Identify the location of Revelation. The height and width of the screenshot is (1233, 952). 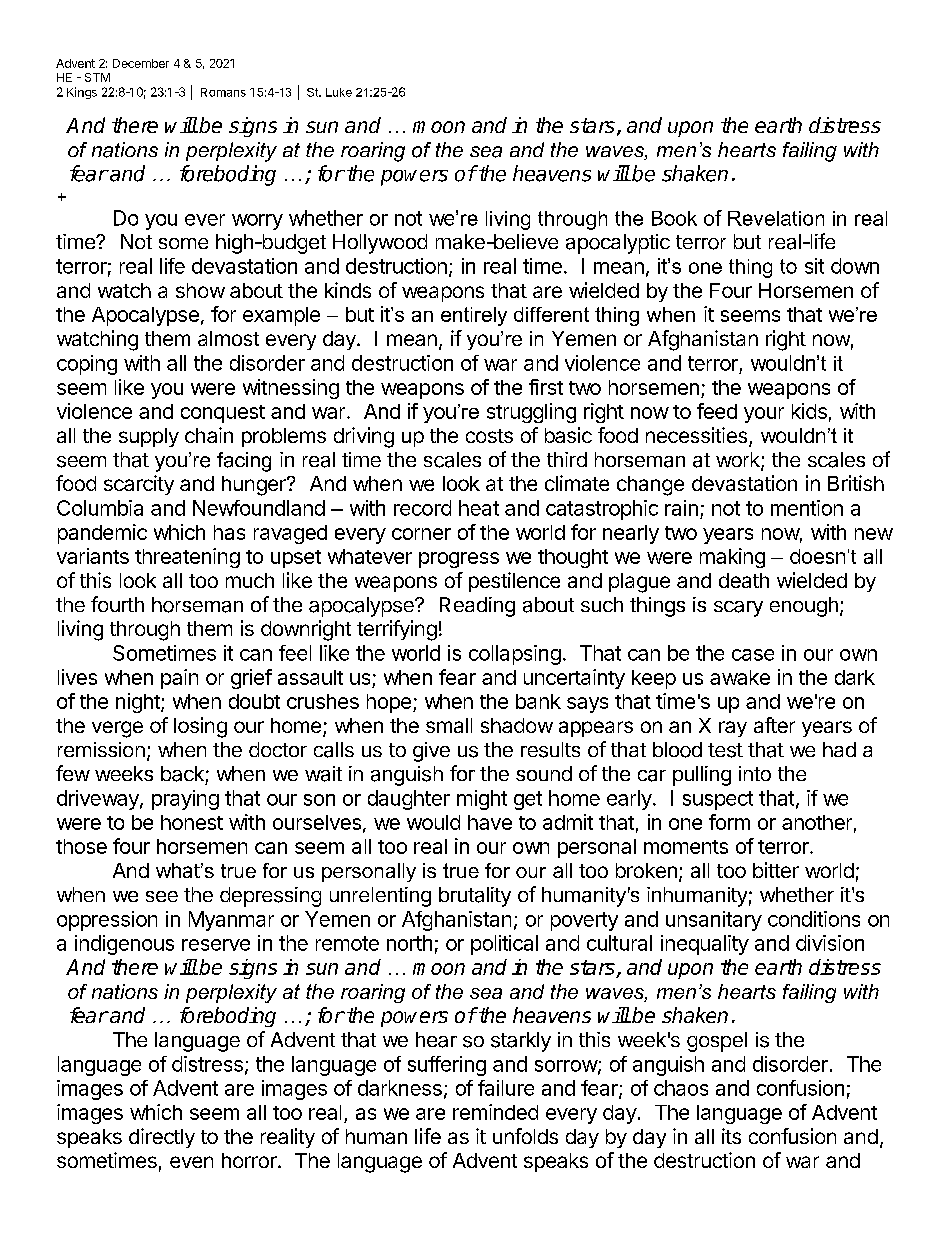
(776, 218).
